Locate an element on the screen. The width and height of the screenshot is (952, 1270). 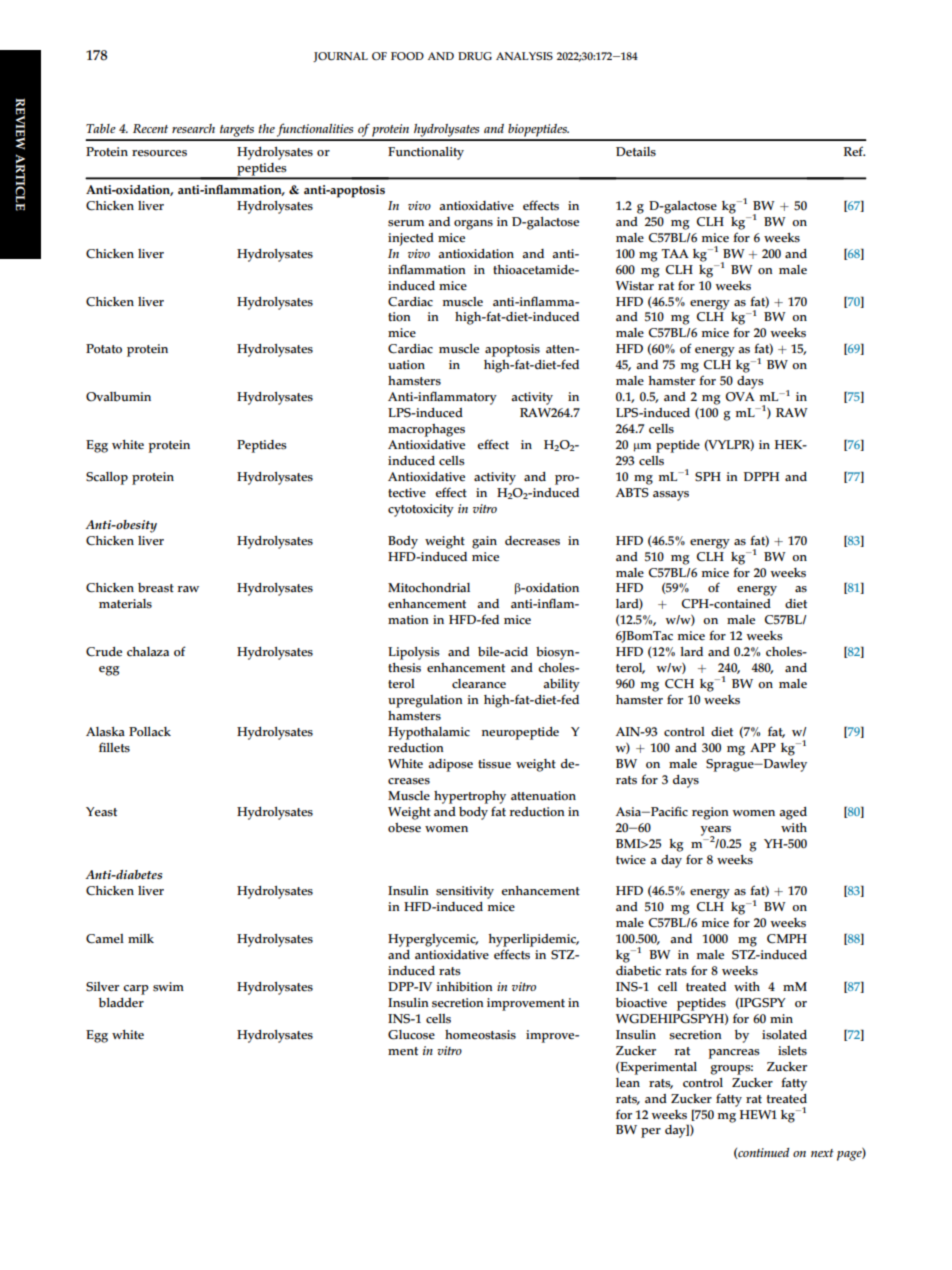
DRUG is located at coordinates (475, 56).
